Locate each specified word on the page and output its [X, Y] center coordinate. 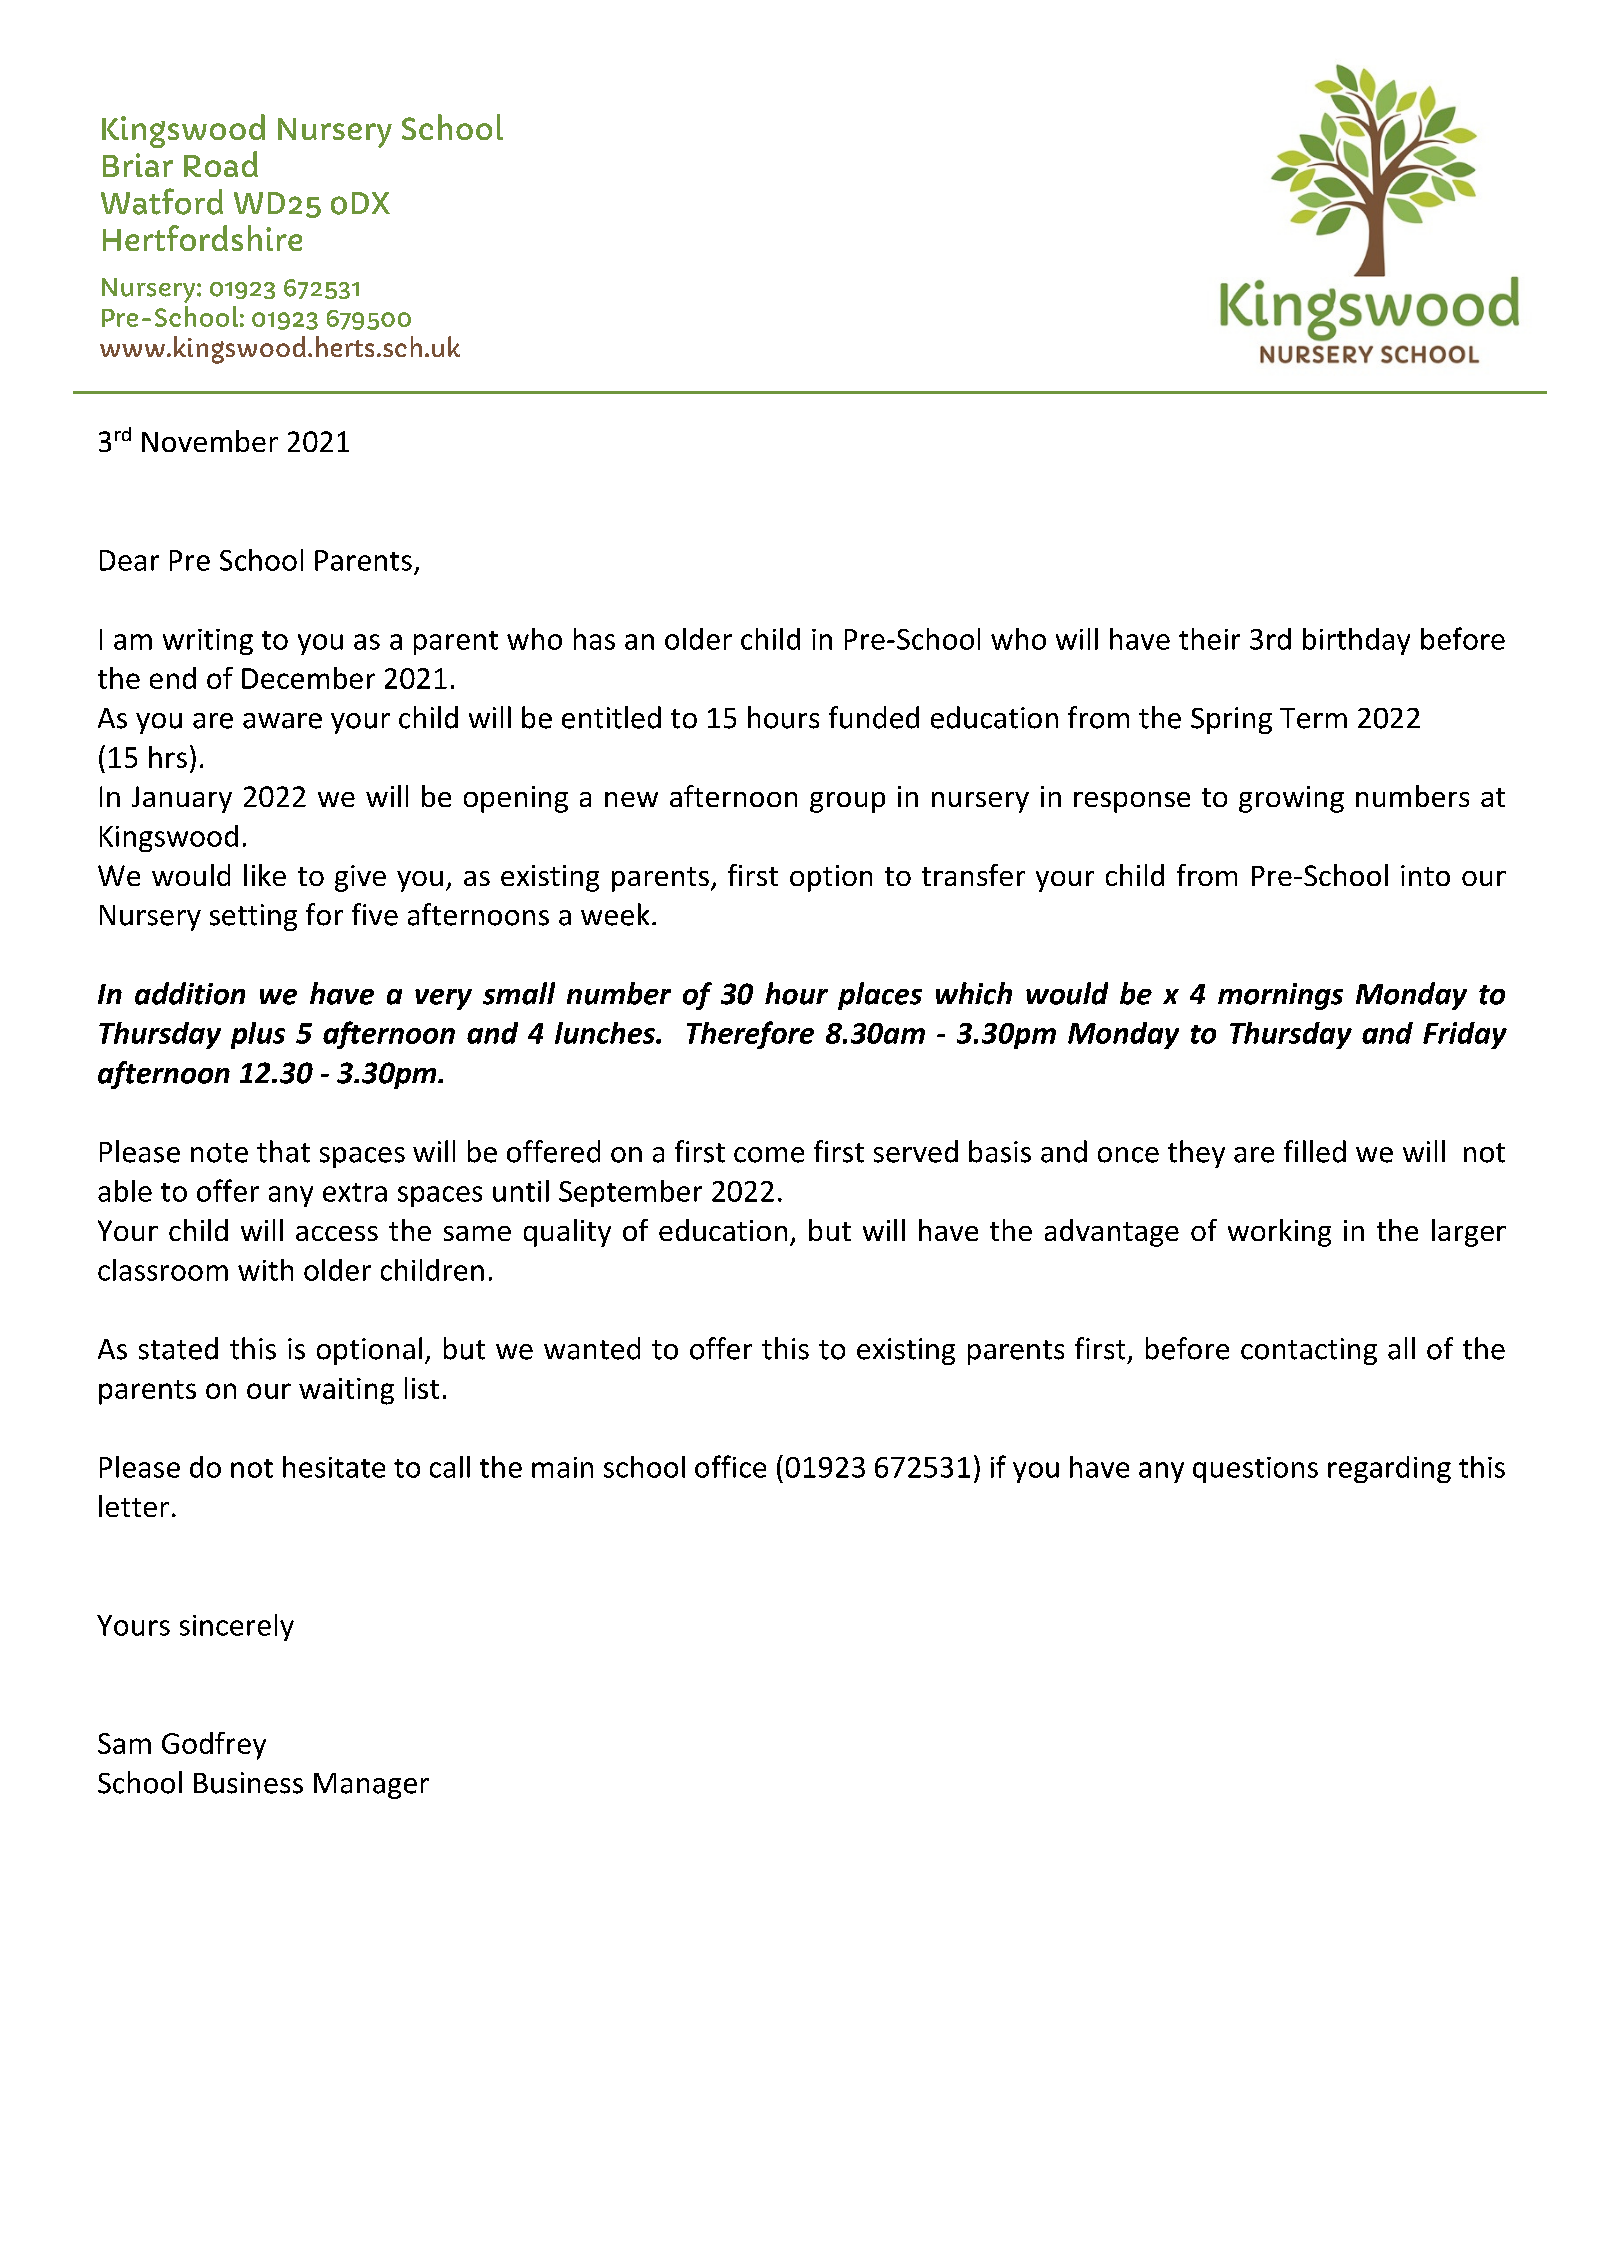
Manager [371, 1786]
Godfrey [214, 1746]
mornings [1280, 996]
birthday [1356, 641]
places [880, 996]
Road [221, 164]
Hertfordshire [202, 238]
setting [253, 917]
